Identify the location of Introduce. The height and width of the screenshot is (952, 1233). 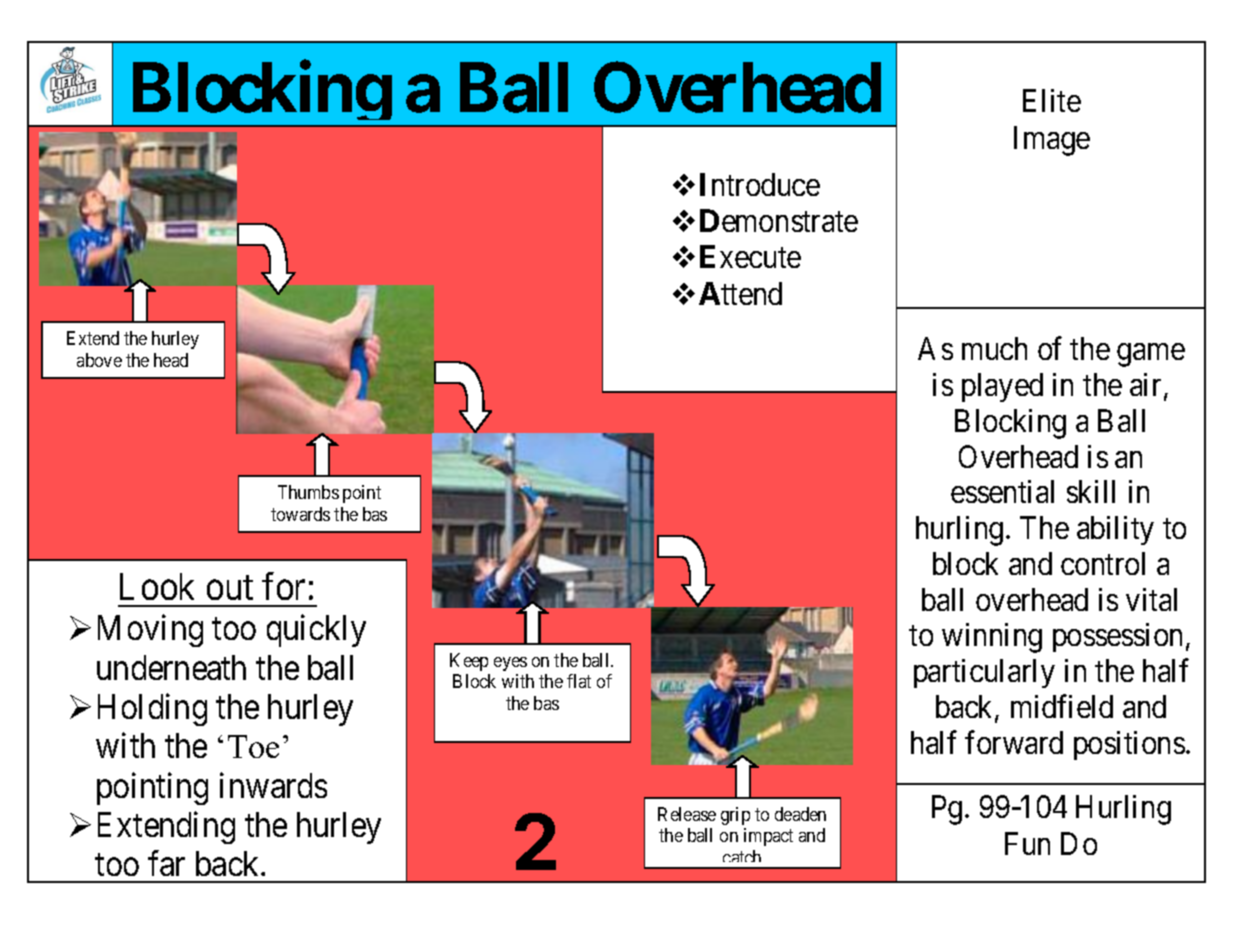
(760, 184).
